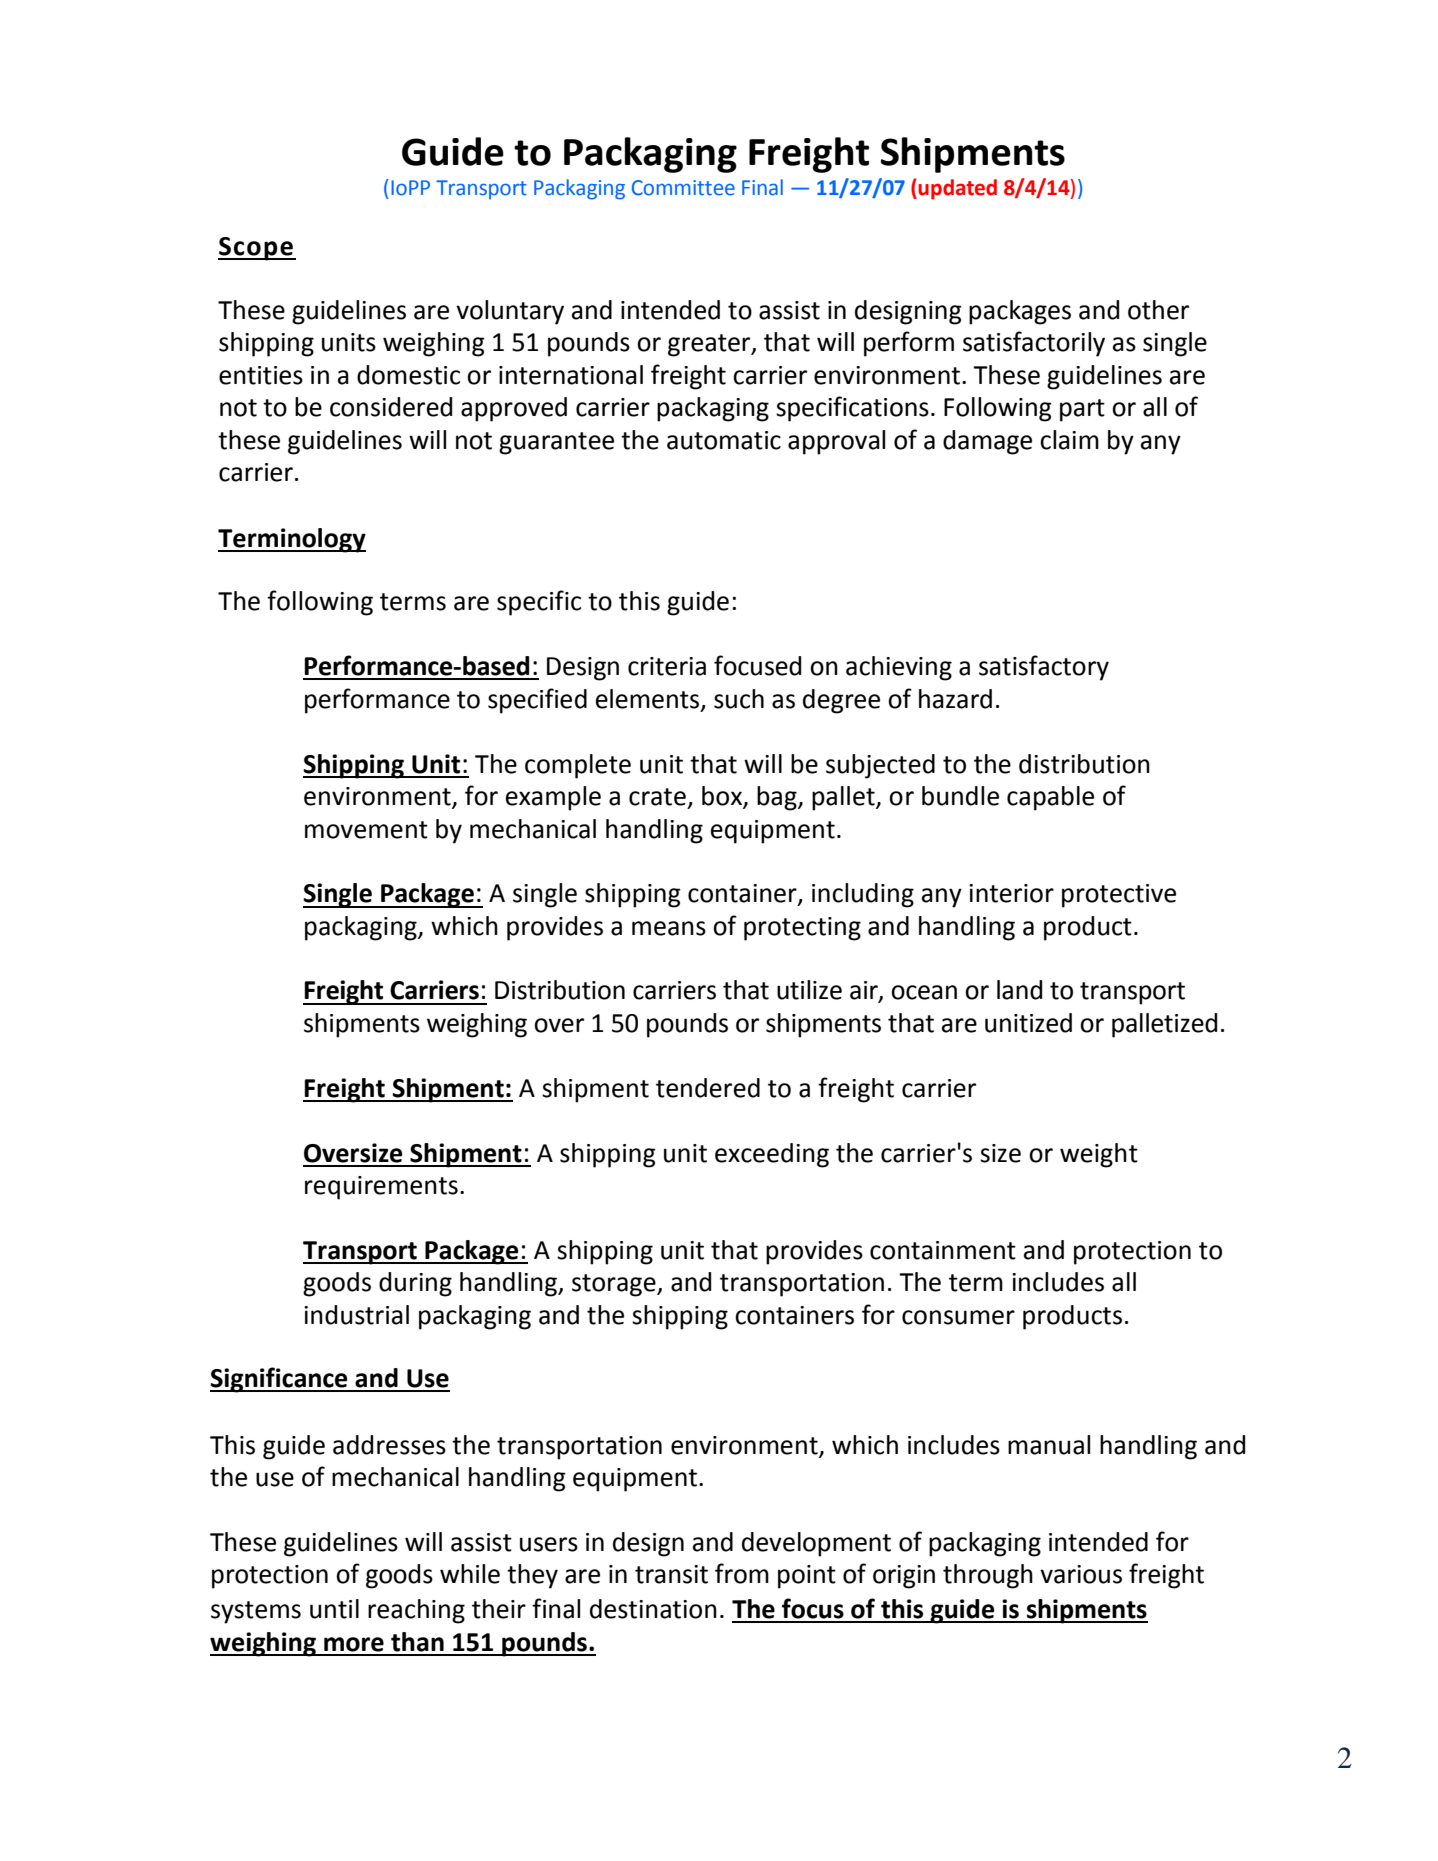  I want to click on Committee, so click(683, 188).
